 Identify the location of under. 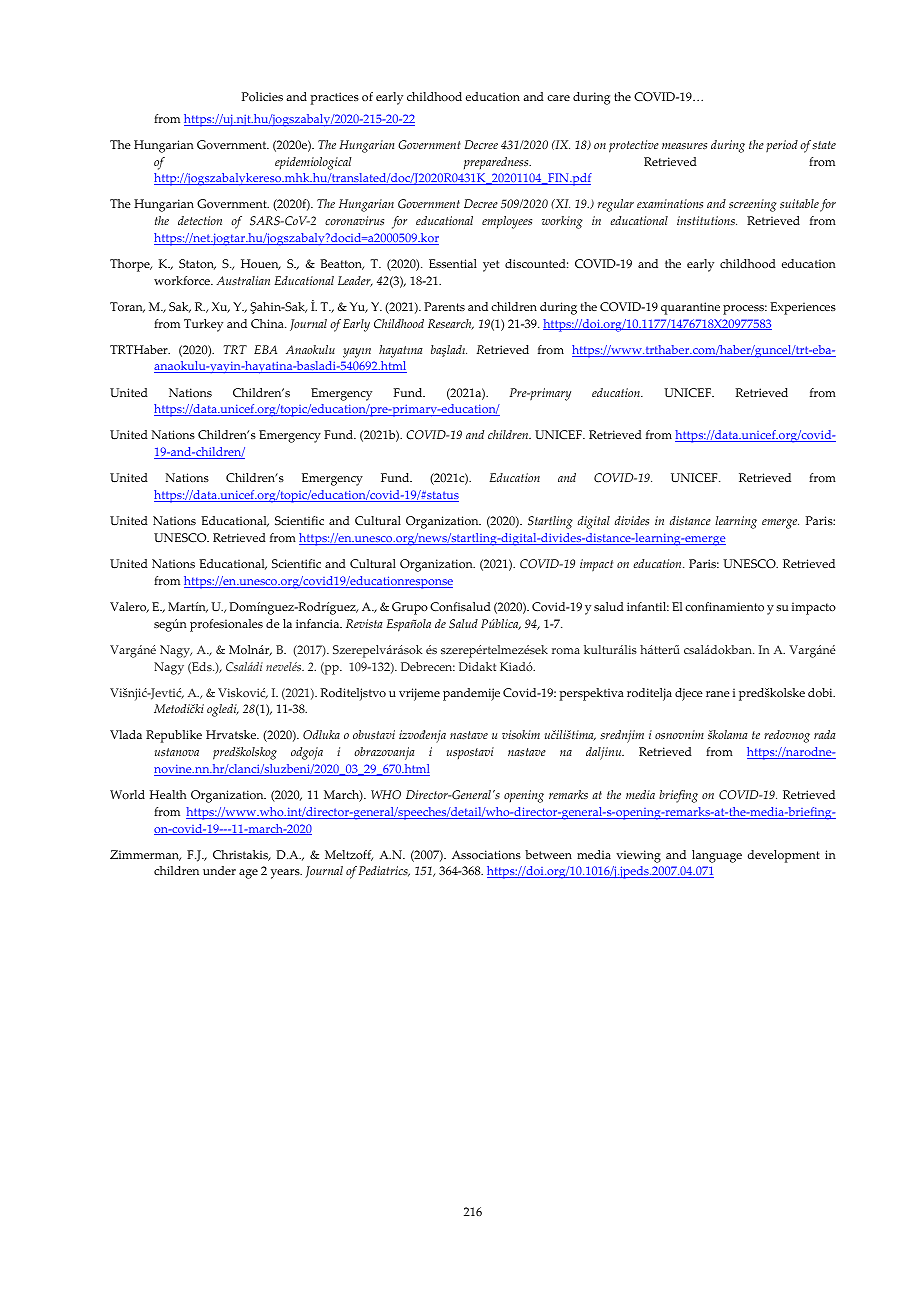
(219, 870).
